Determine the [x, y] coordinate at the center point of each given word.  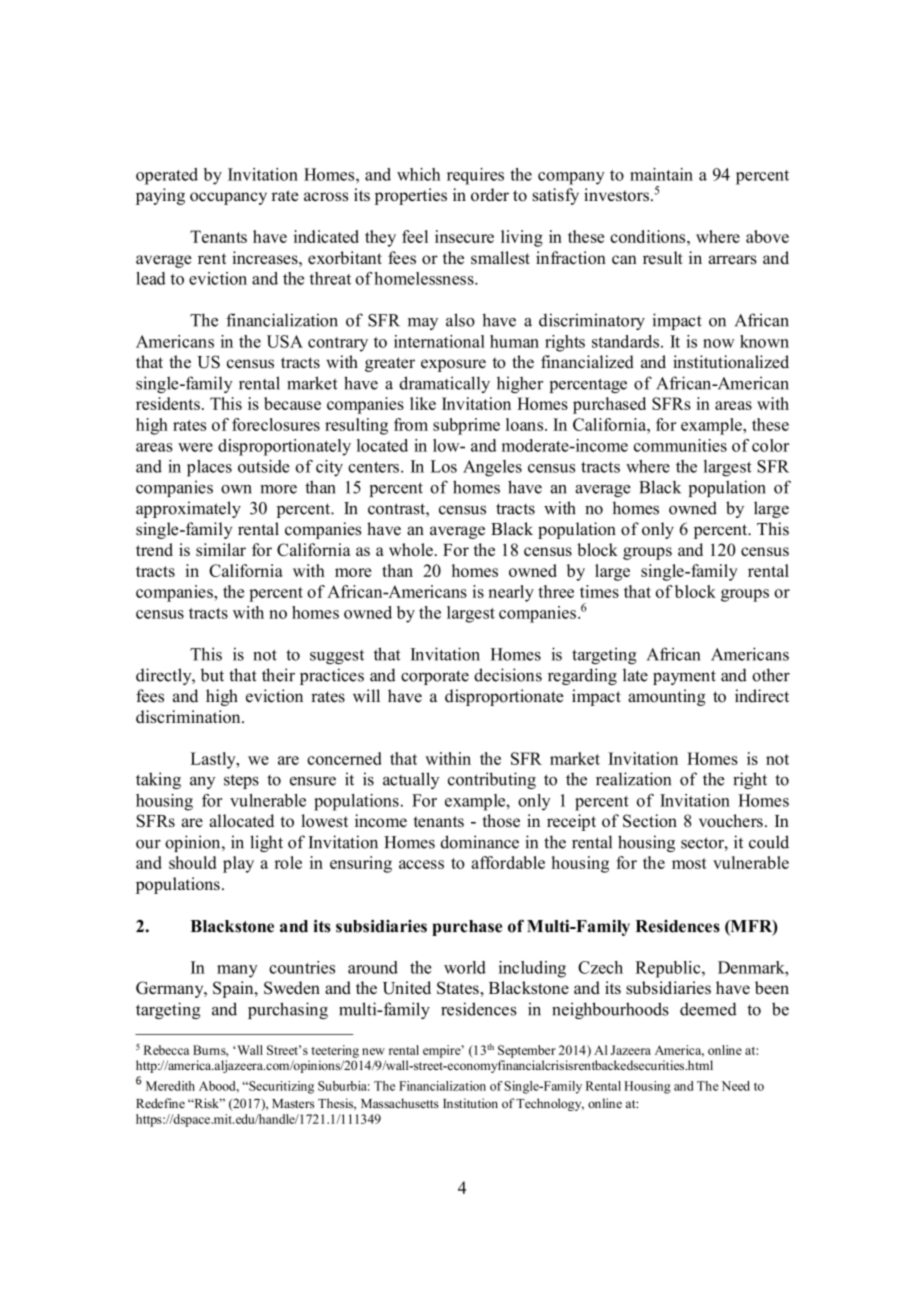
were [195, 447]
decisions [508, 675]
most [689, 863]
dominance [479, 842]
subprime [466, 426]
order [490, 194]
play [238, 864]
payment [684, 677]
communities [680, 445]
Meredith [170, 1086]
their [278, 675]
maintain [661, 174]
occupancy [228, 198]
